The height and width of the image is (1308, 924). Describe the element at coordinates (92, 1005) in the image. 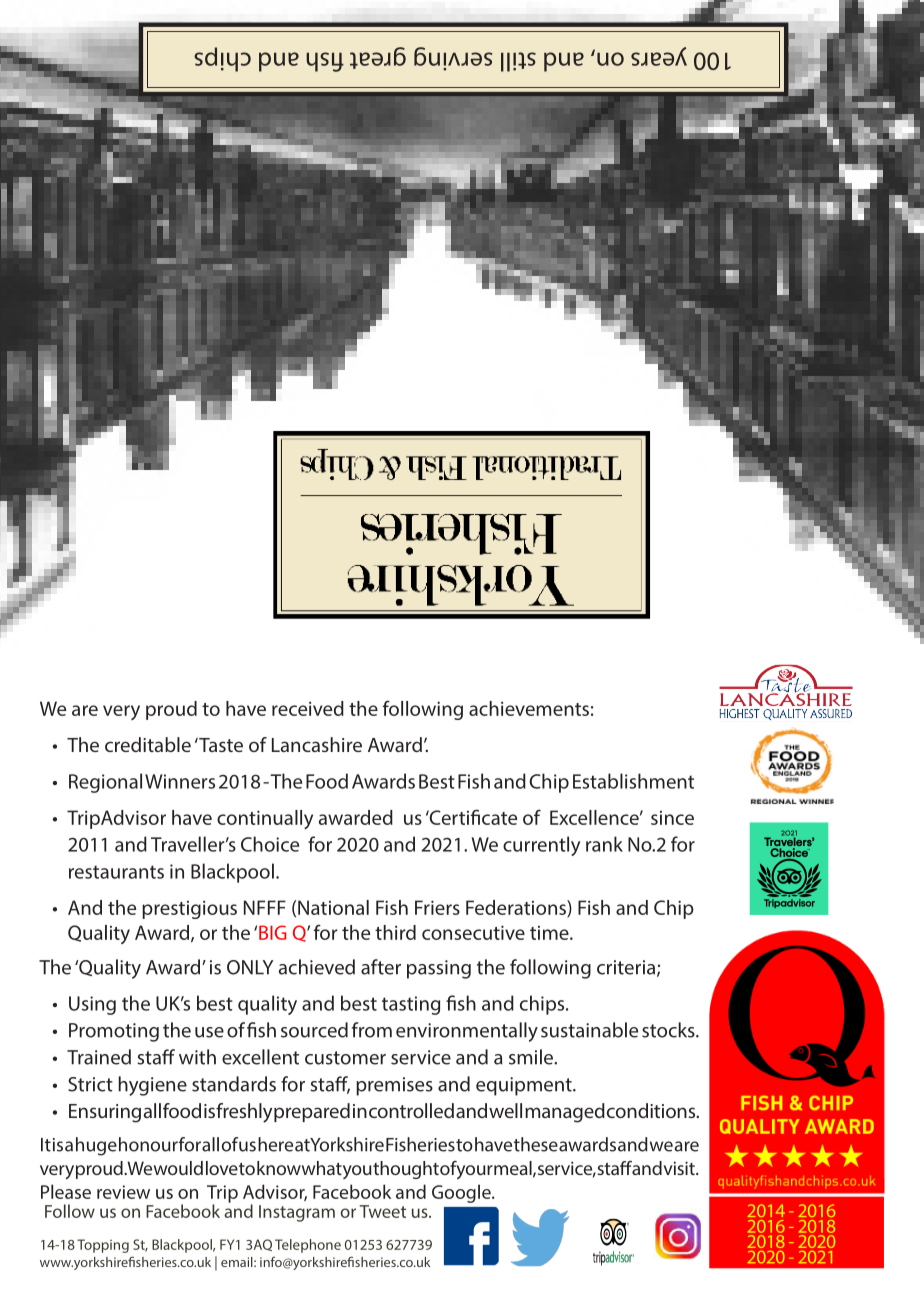

I see `Using` at that location.
